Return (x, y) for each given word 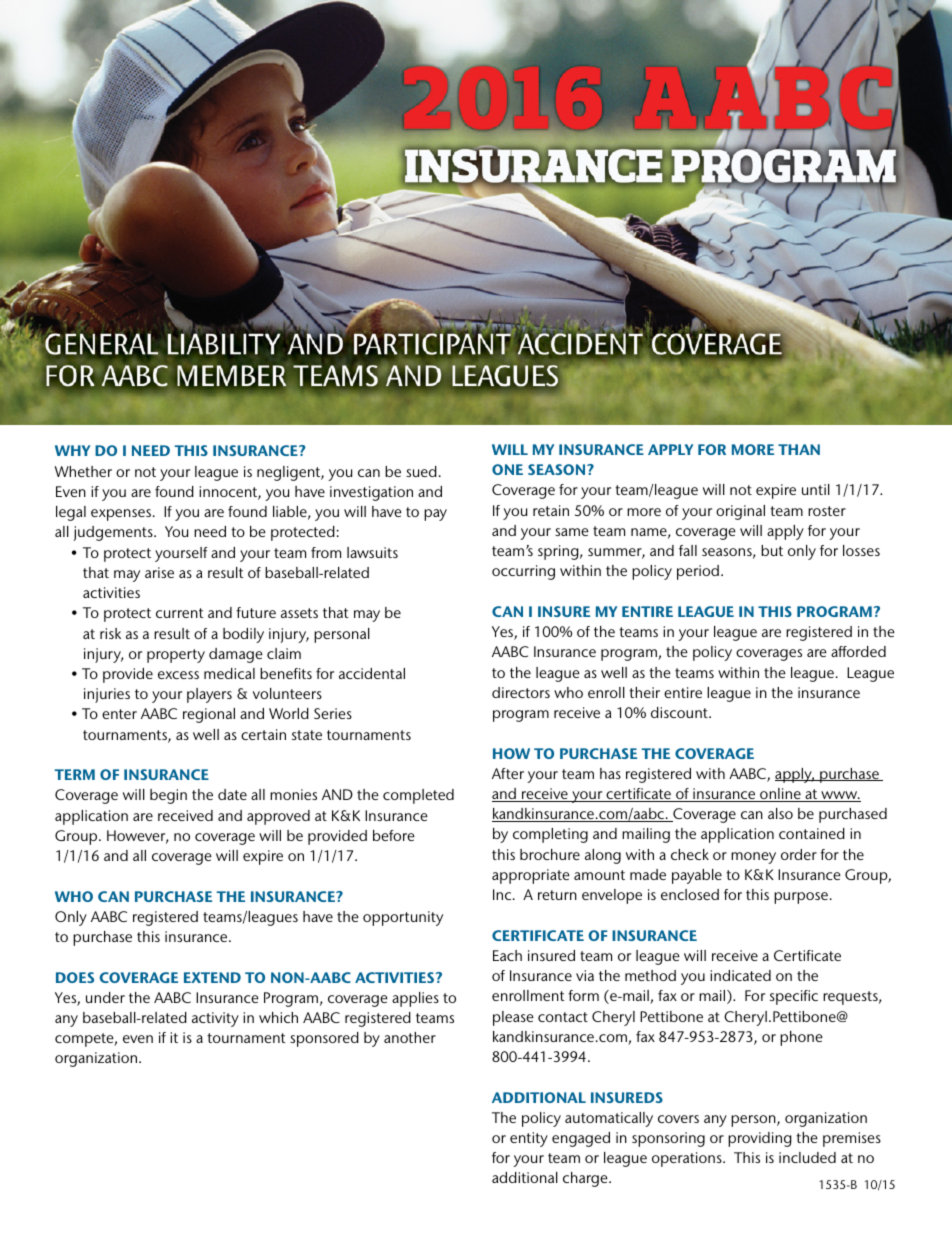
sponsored (324, 1039)
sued (421, 471)
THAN (799, 449)
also (780, 813)
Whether (83, 471)
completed (418, 796)
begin (168, 796)
